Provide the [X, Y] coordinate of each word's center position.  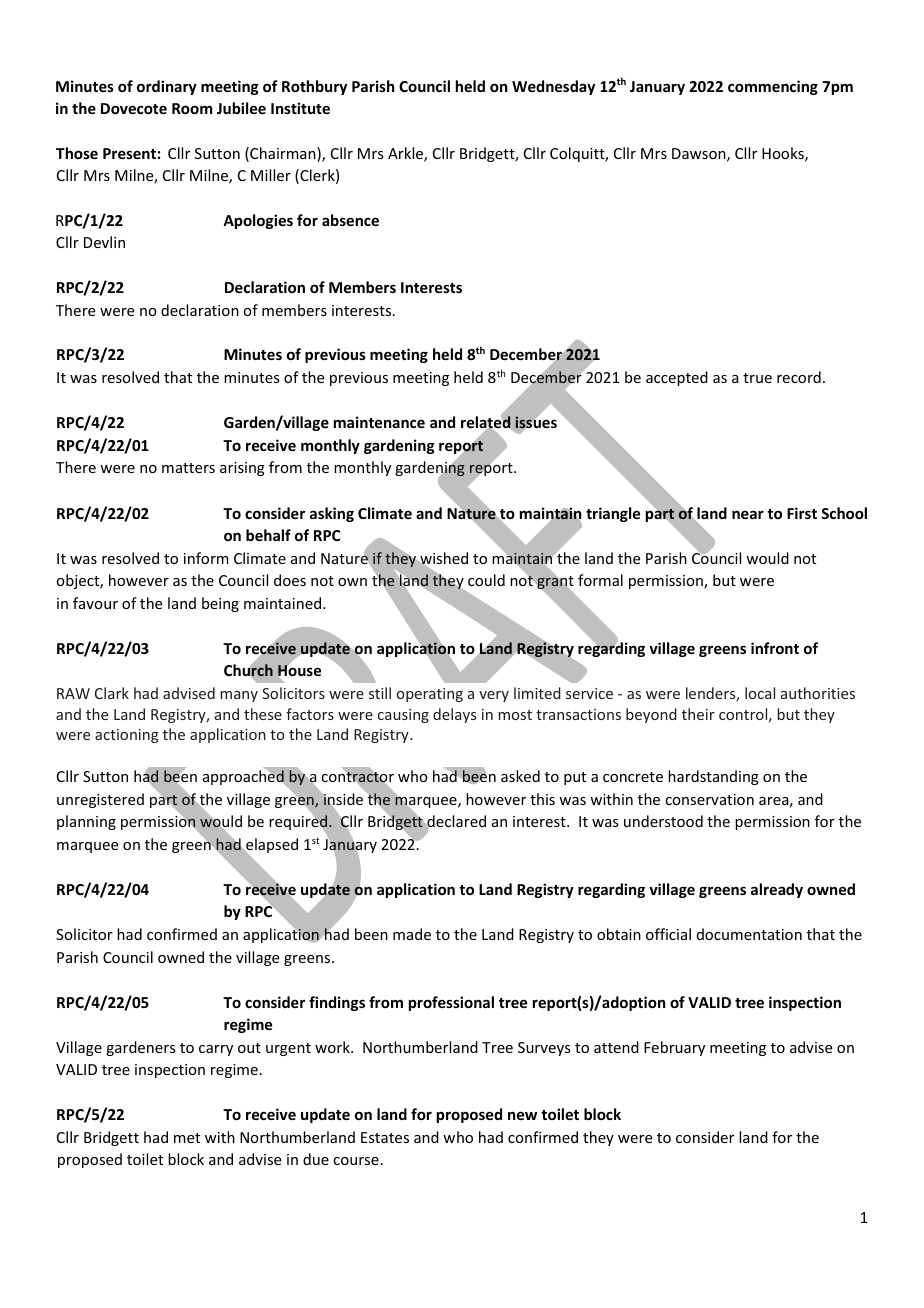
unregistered [100, 800]
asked [520, 776]
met [187, 1138]
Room [192, 108]
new [522, 1115]
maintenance [379, 422]
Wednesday [553, 87]
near [748, 514]
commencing [773, 87]
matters [188, 468]
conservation [709, 799]
